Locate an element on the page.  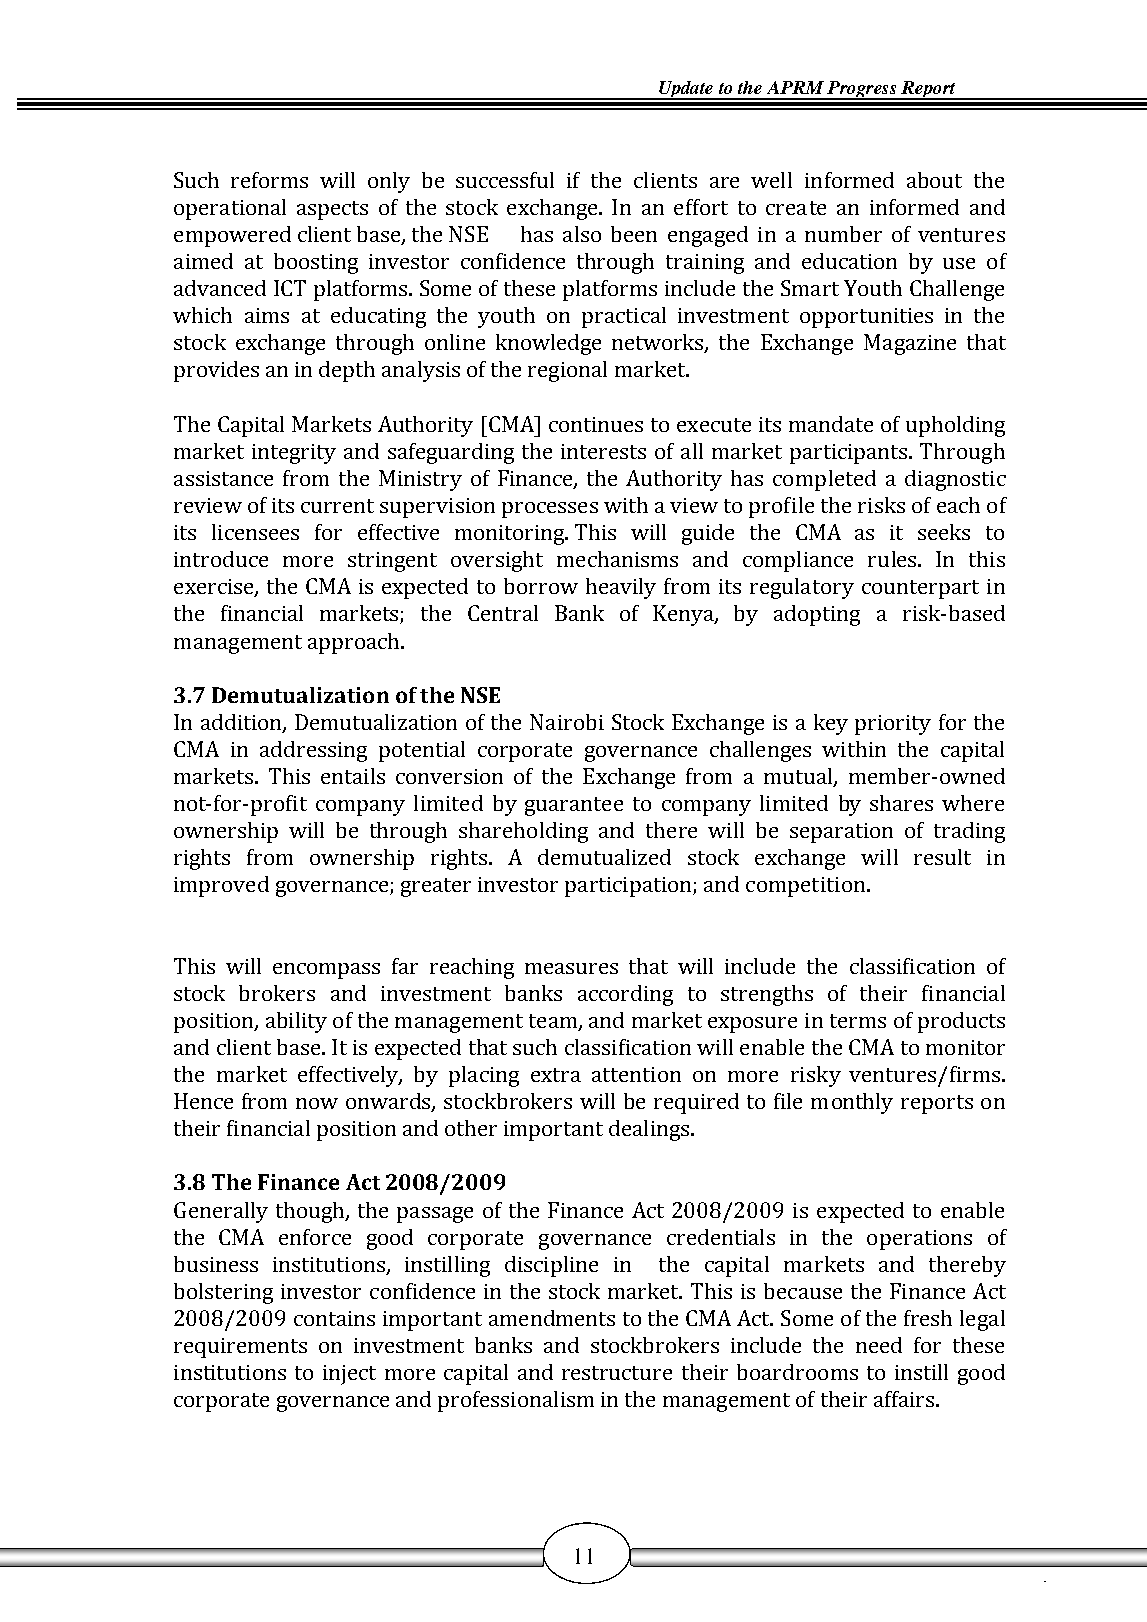
reforms is located at coordinates (269, 180).
